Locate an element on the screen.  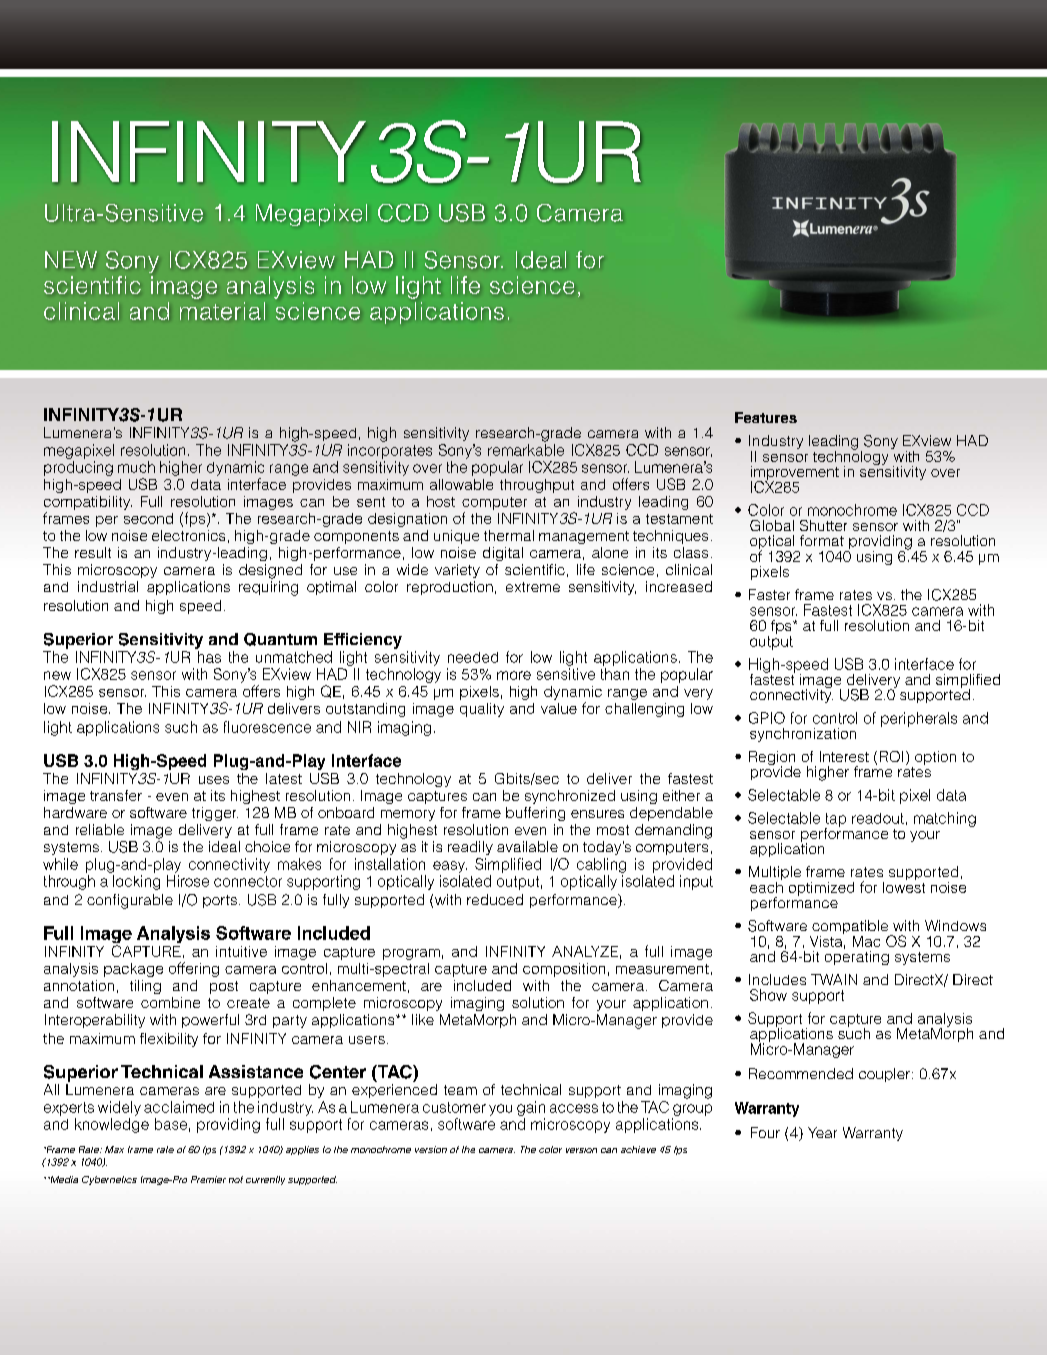
thermal is located at coordinates (509, 535).
